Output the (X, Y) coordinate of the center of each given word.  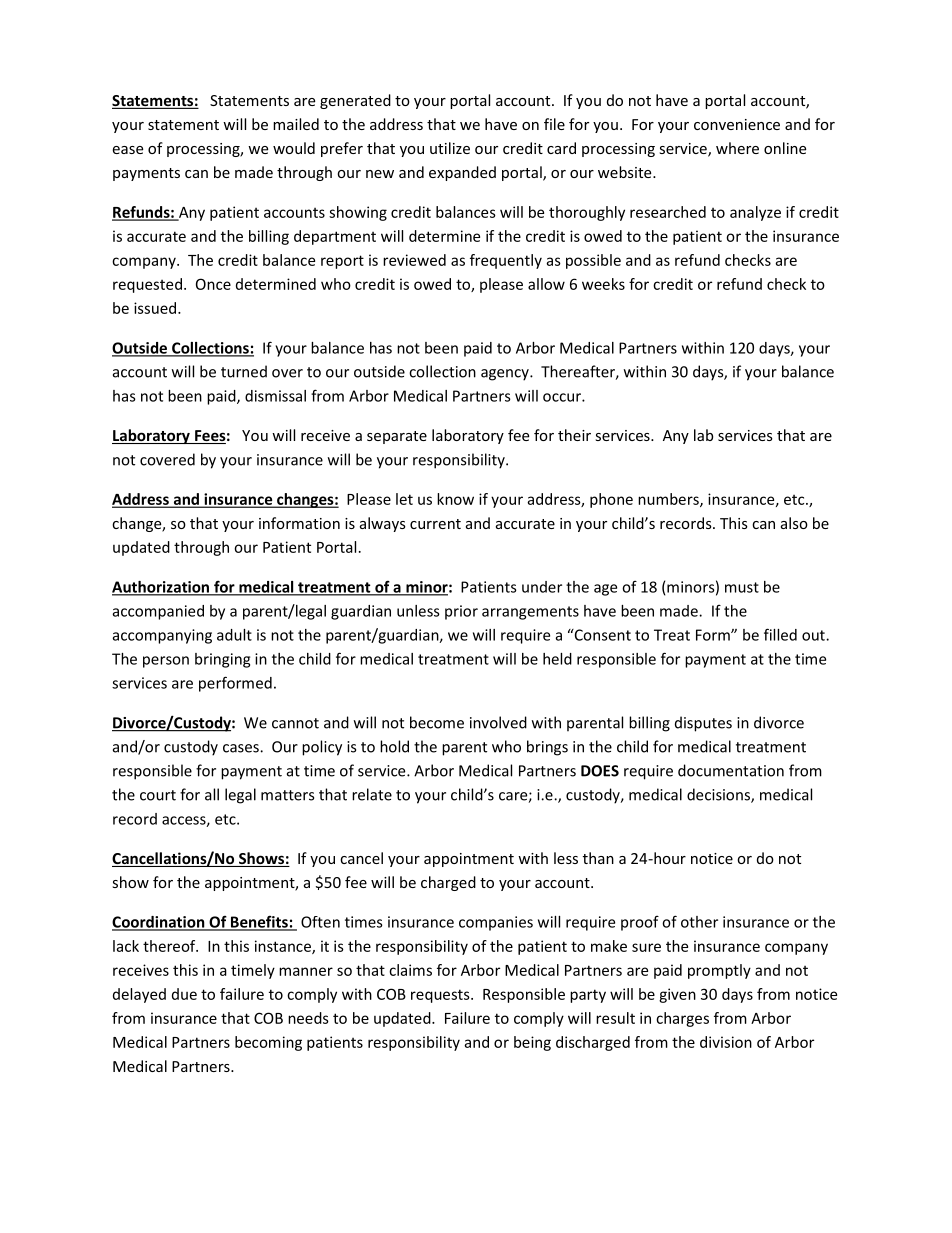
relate (372, 794)
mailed (296, 124)
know (455, 499)
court (158, 795)
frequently (506, 261)
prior (461, 612)
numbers (669, 500)
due (184, 994)
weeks (603, 284)
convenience (737, 124)
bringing (222, 660)
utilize (450, 148)
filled (780, 634)
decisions (719, 795)
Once (213, 284)
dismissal (275, 396)
